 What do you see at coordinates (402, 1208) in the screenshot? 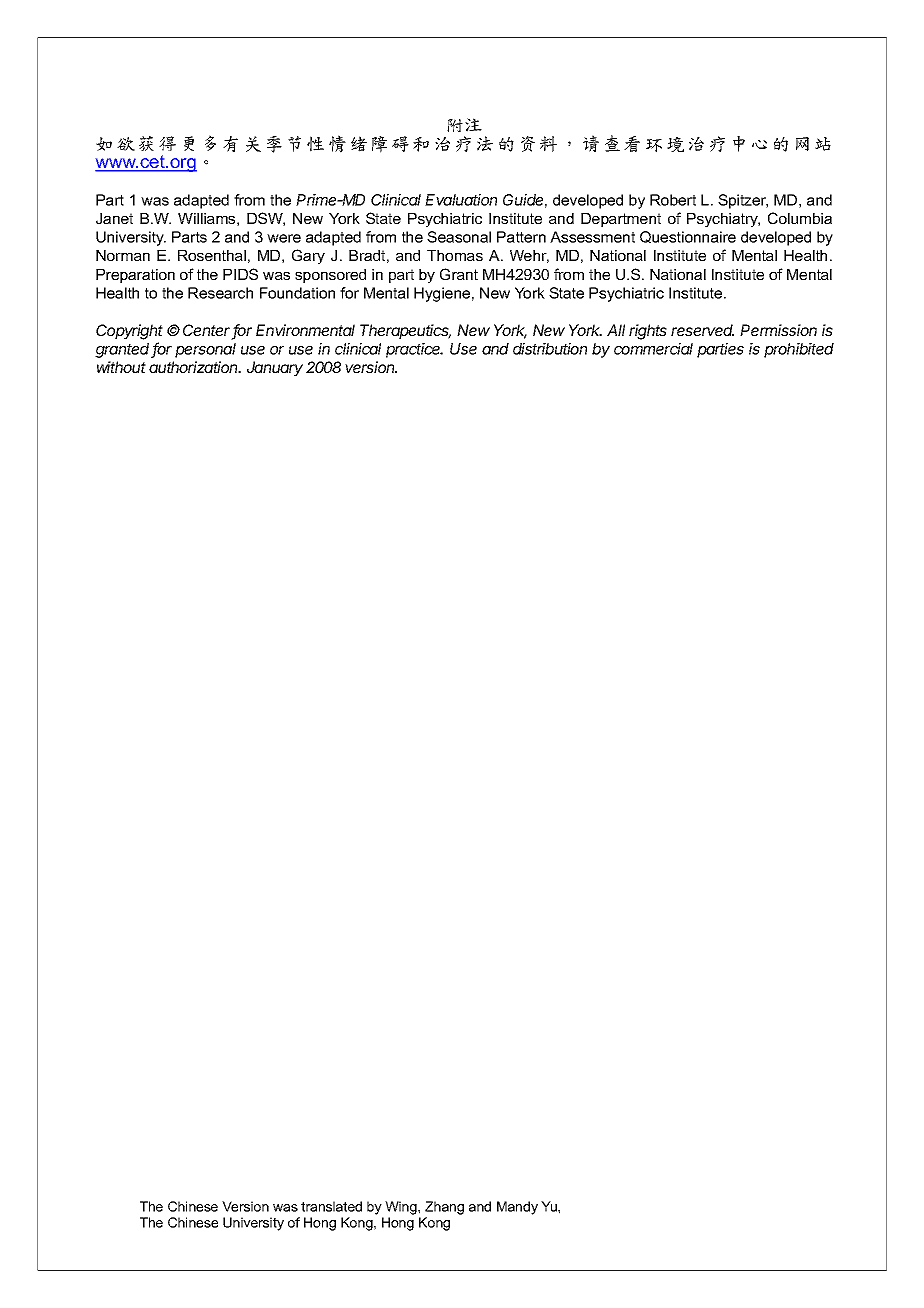
I see `Wing` at bounding box center [402, 1208].
